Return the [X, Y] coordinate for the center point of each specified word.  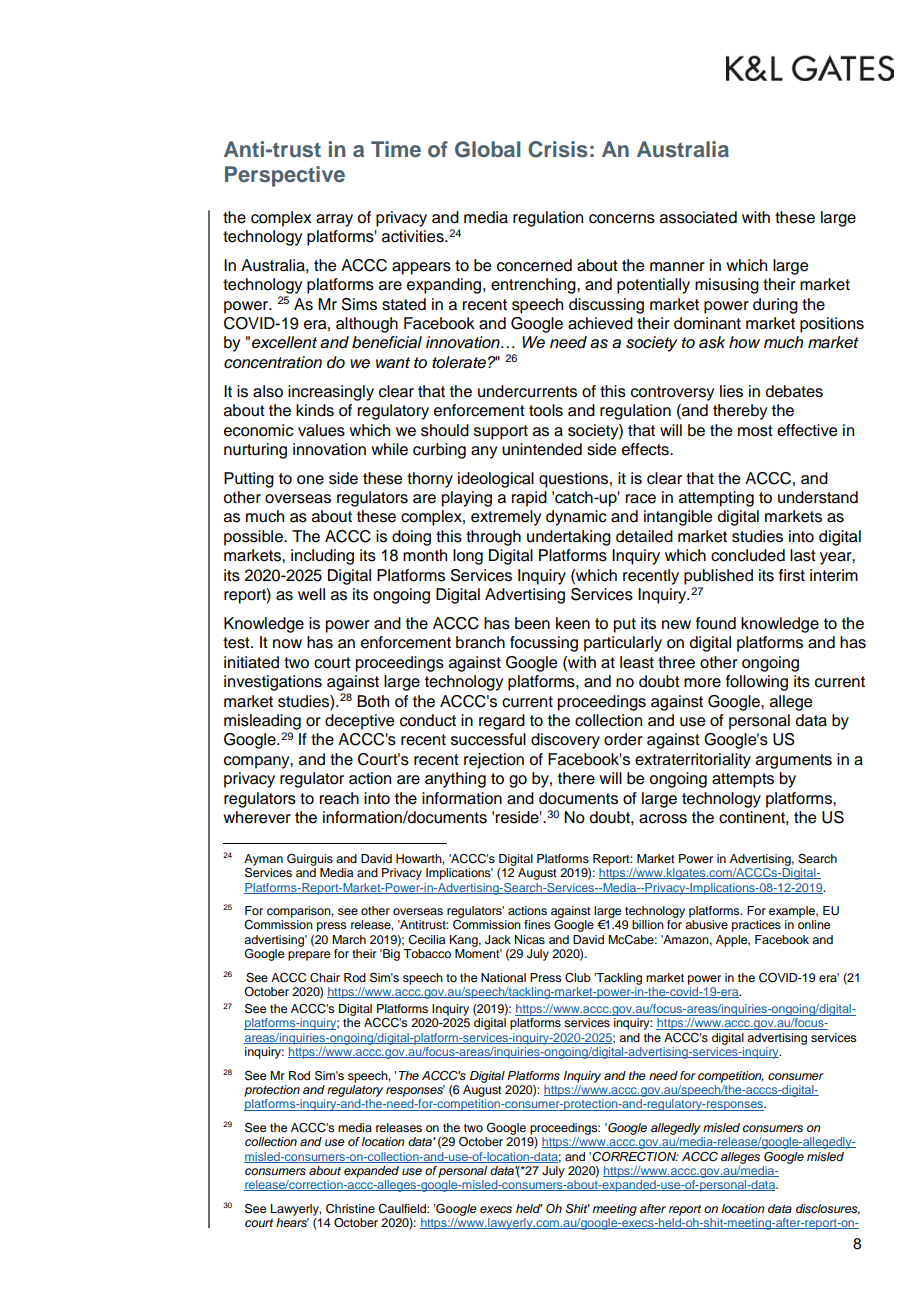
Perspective [285, 176]
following [757, 683]
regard [502, 722]
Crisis [558, 149]
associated [698, 217]
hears [292, 1221]
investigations [273, 683]
